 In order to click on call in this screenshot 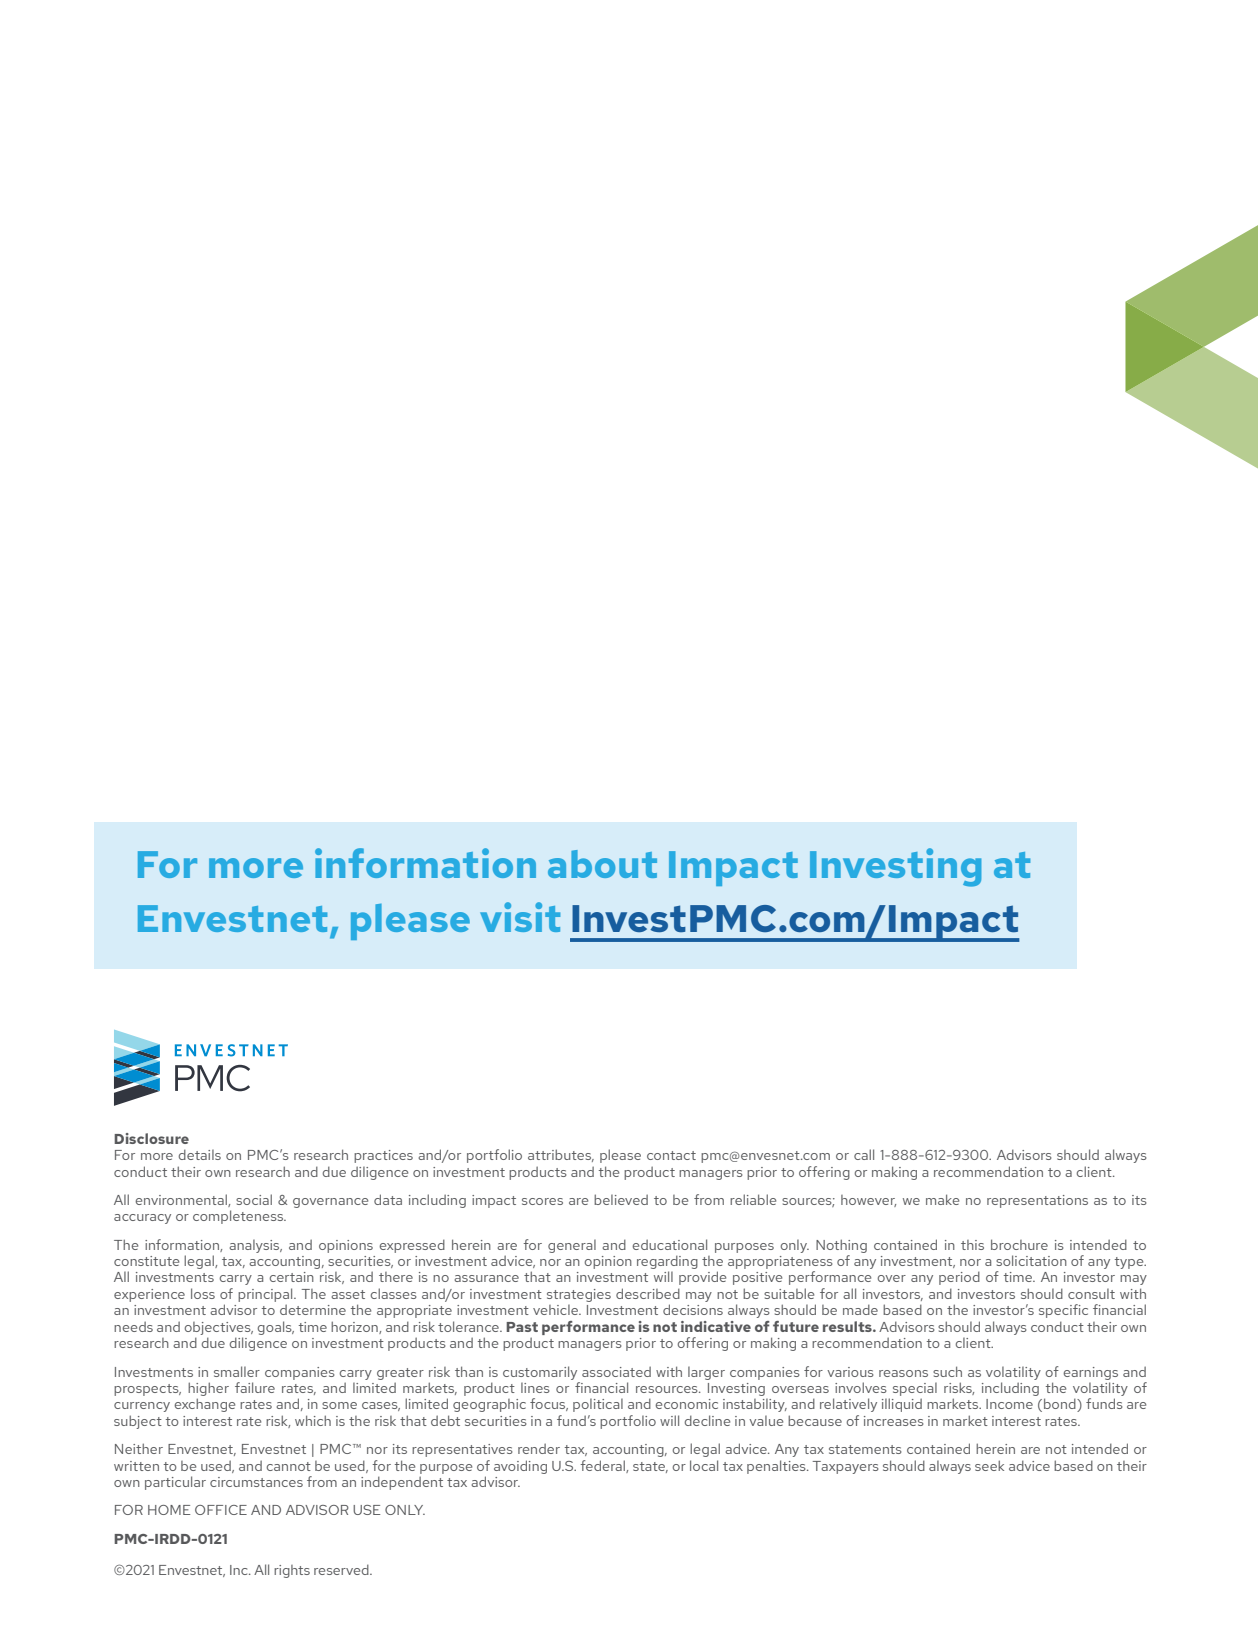, I will do `click(864, 1154)`.
